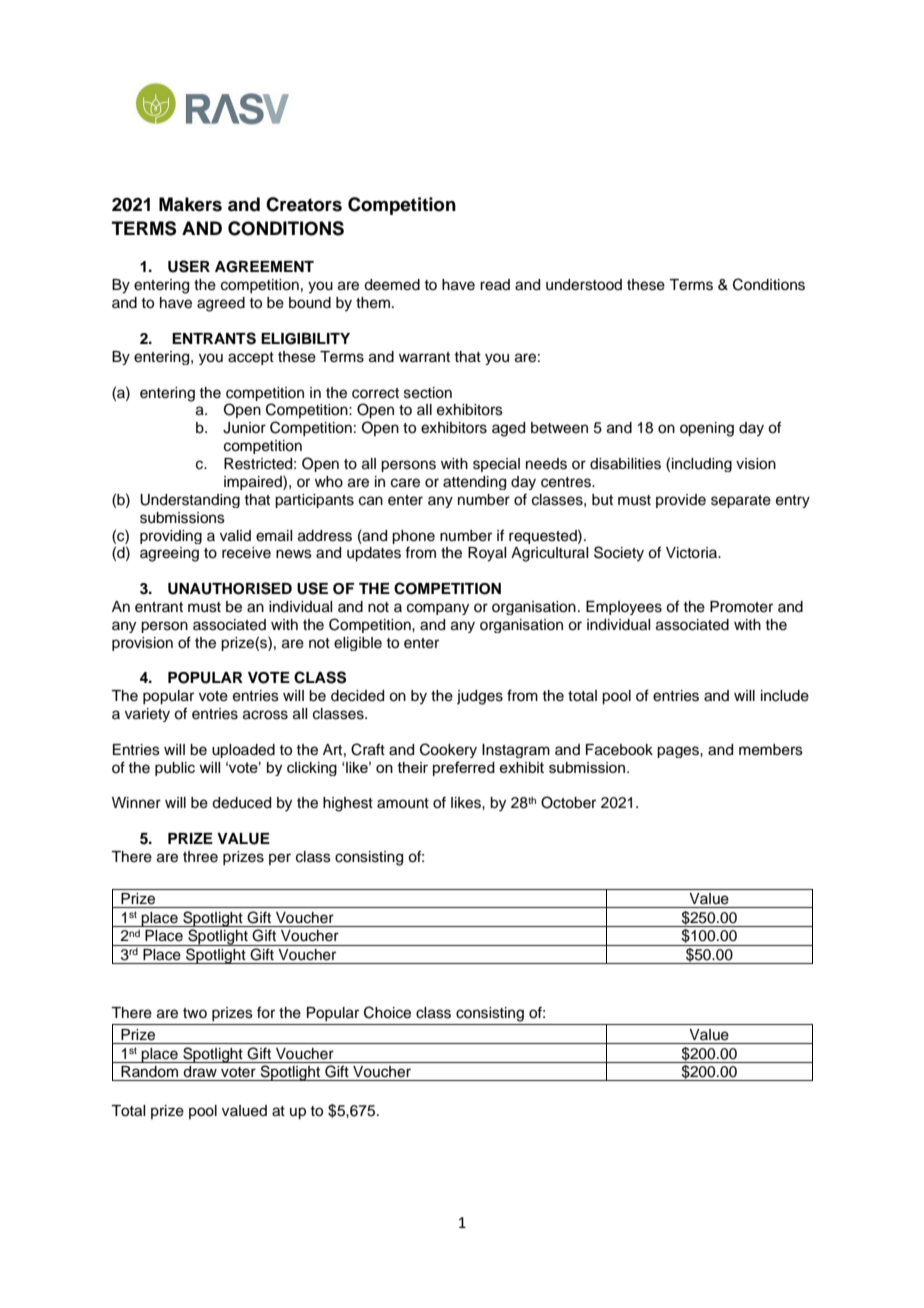 The image size is (924, 1308). Describe the element at coordinates (584, 285) in the page. I see `understood` at that location.
